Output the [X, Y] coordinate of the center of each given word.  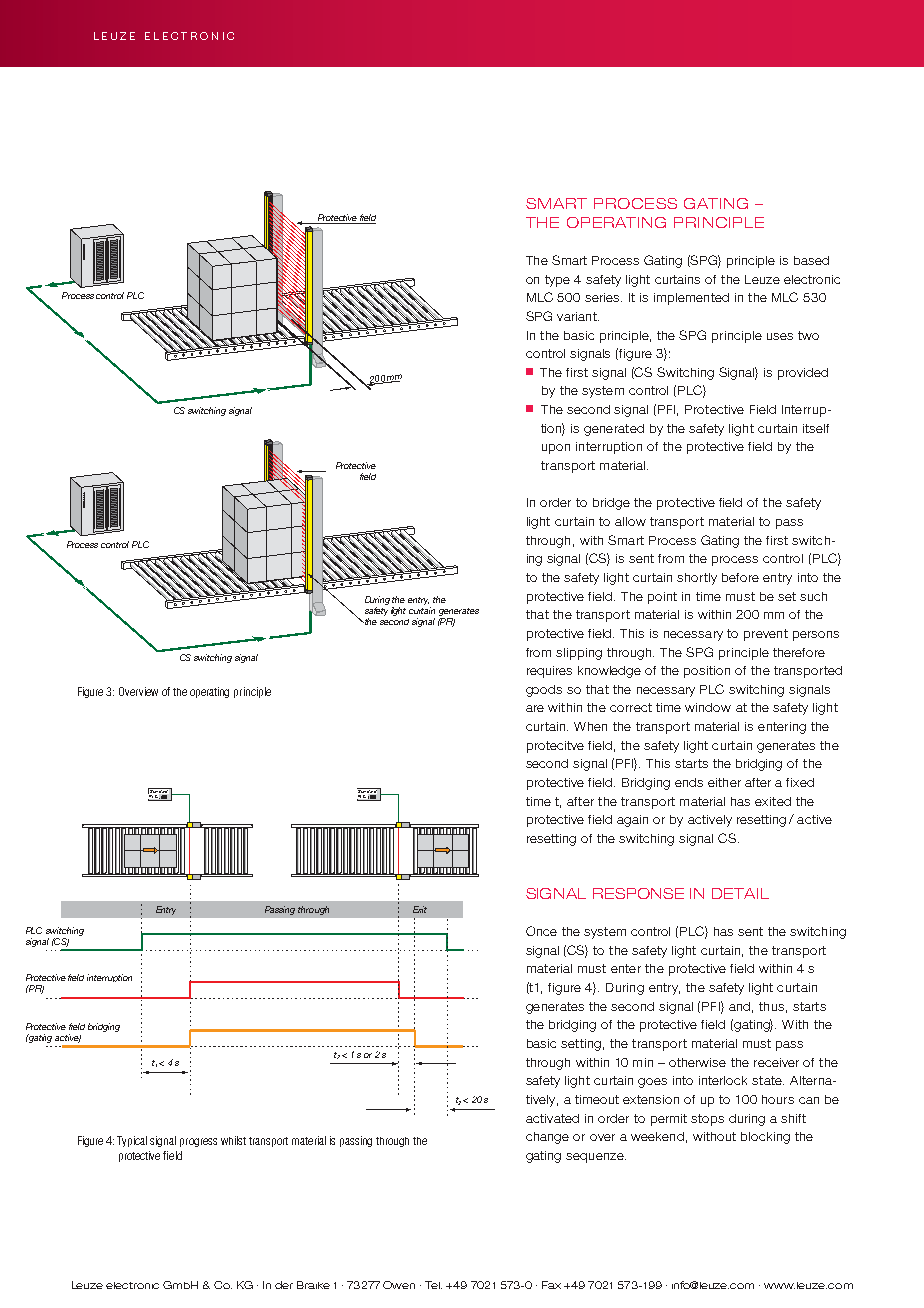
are [535, 708]
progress [198, 1142]
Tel [433, 1285]
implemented [691, 299]
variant [578, 316]
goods [544, 691]
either [724, 782]
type [557, 281]
